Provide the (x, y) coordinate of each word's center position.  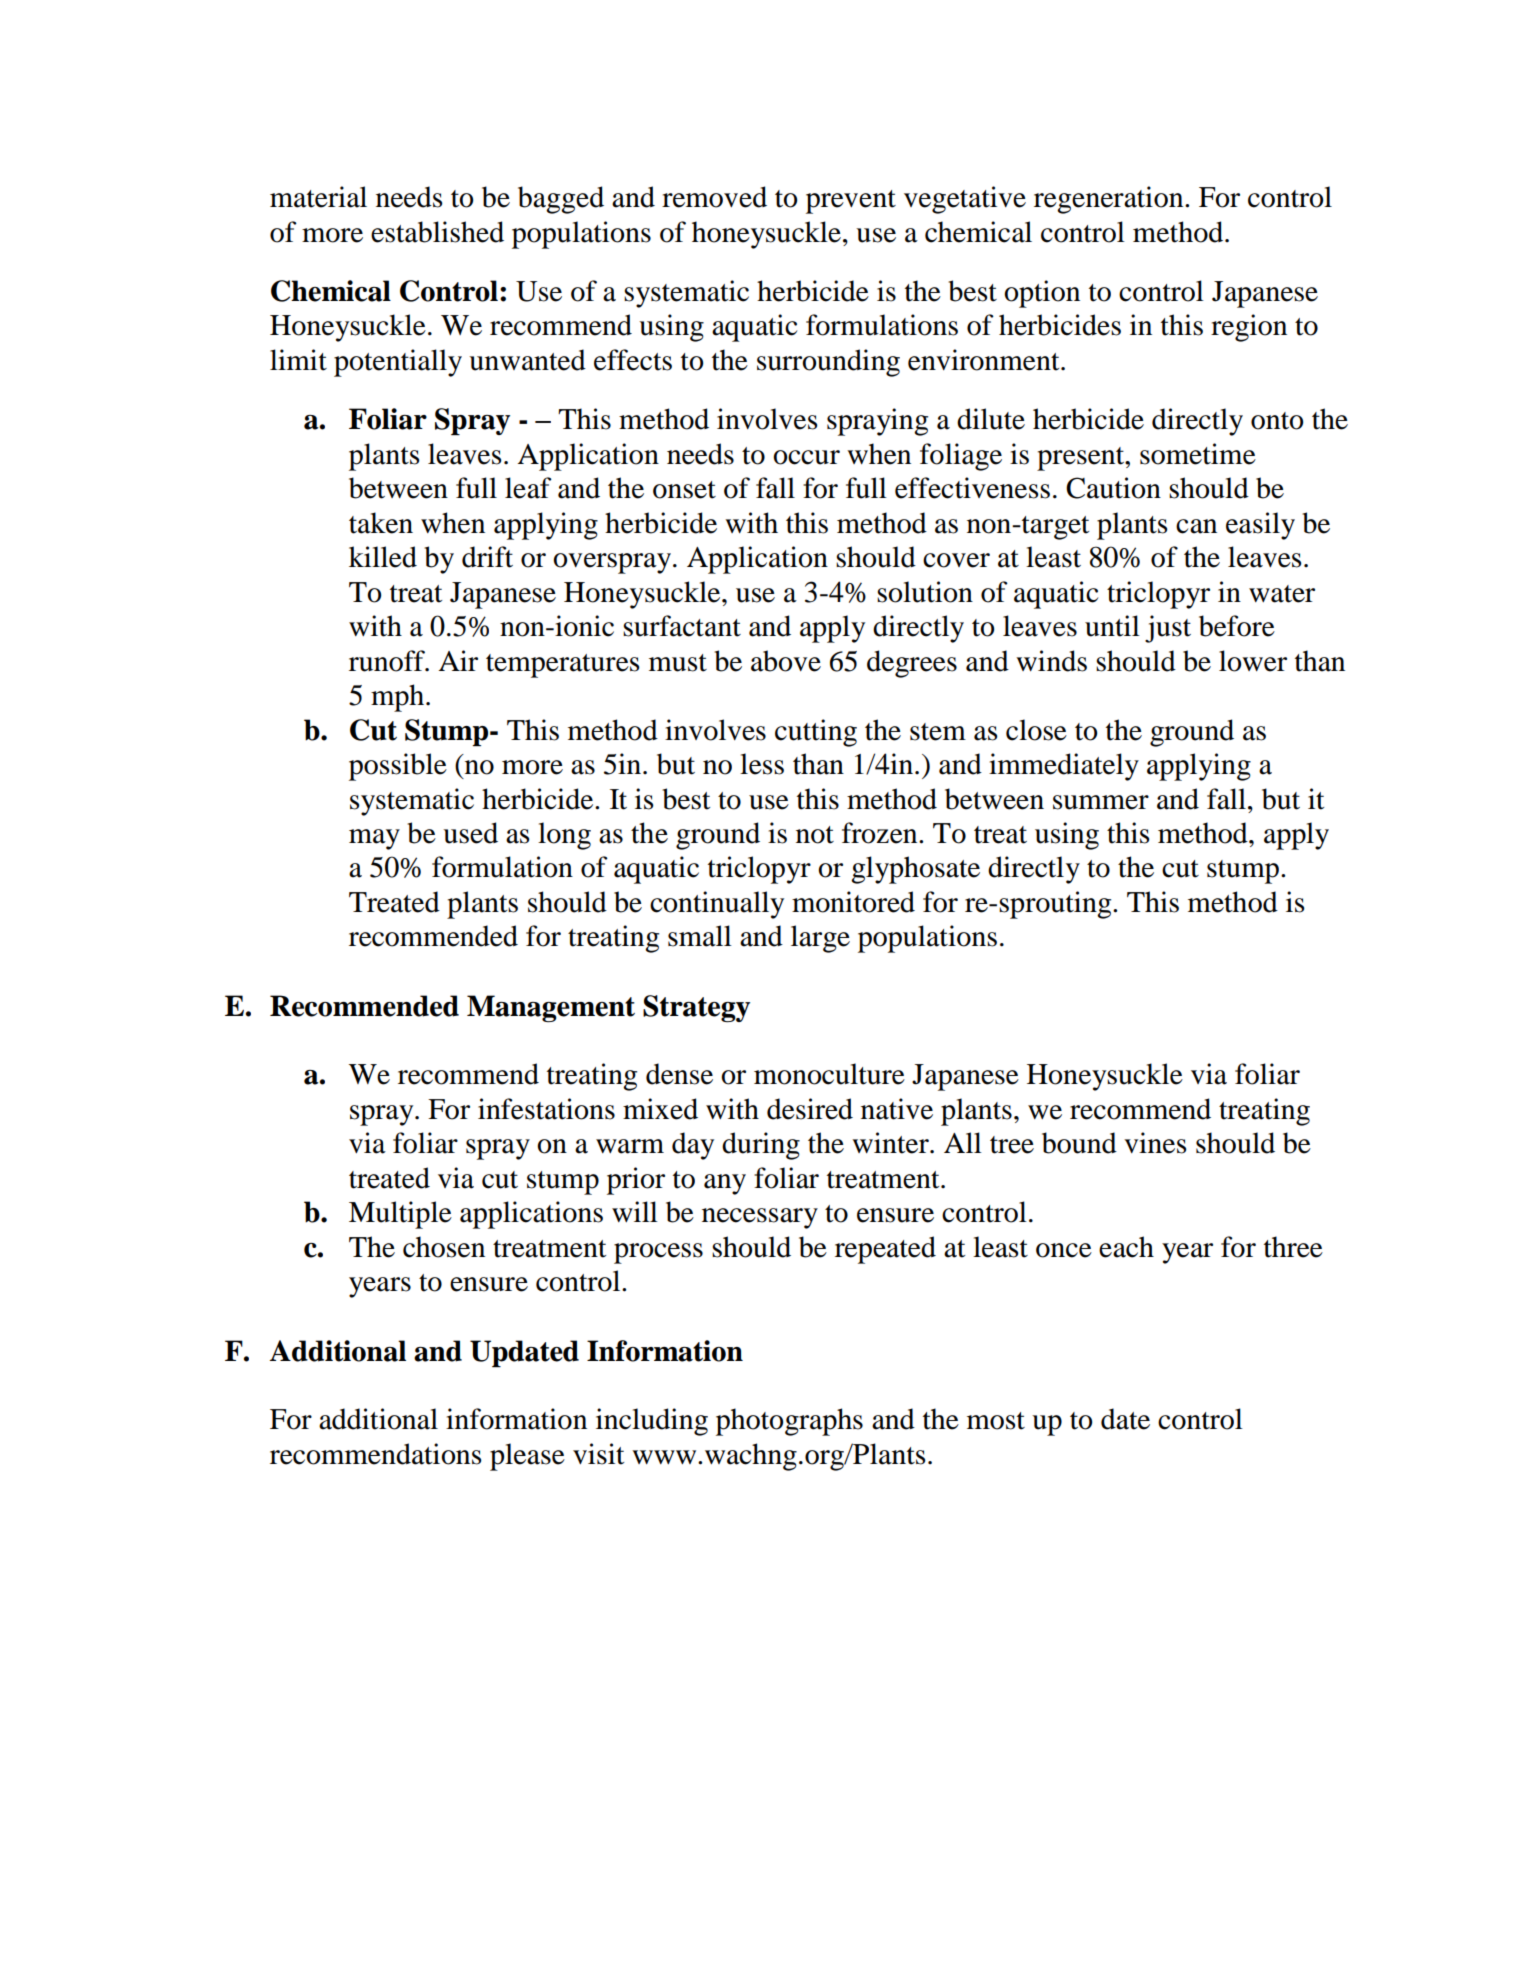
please (527, 1457)
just (1168, 629)
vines (1155, 1143)
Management (551, 1008)
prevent (851, 202)
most (996, 1421)
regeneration (1110, 200)
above (786, 661)
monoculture (829, 1074)
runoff (388, 661)
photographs (789, 1422)
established (437, 232)
